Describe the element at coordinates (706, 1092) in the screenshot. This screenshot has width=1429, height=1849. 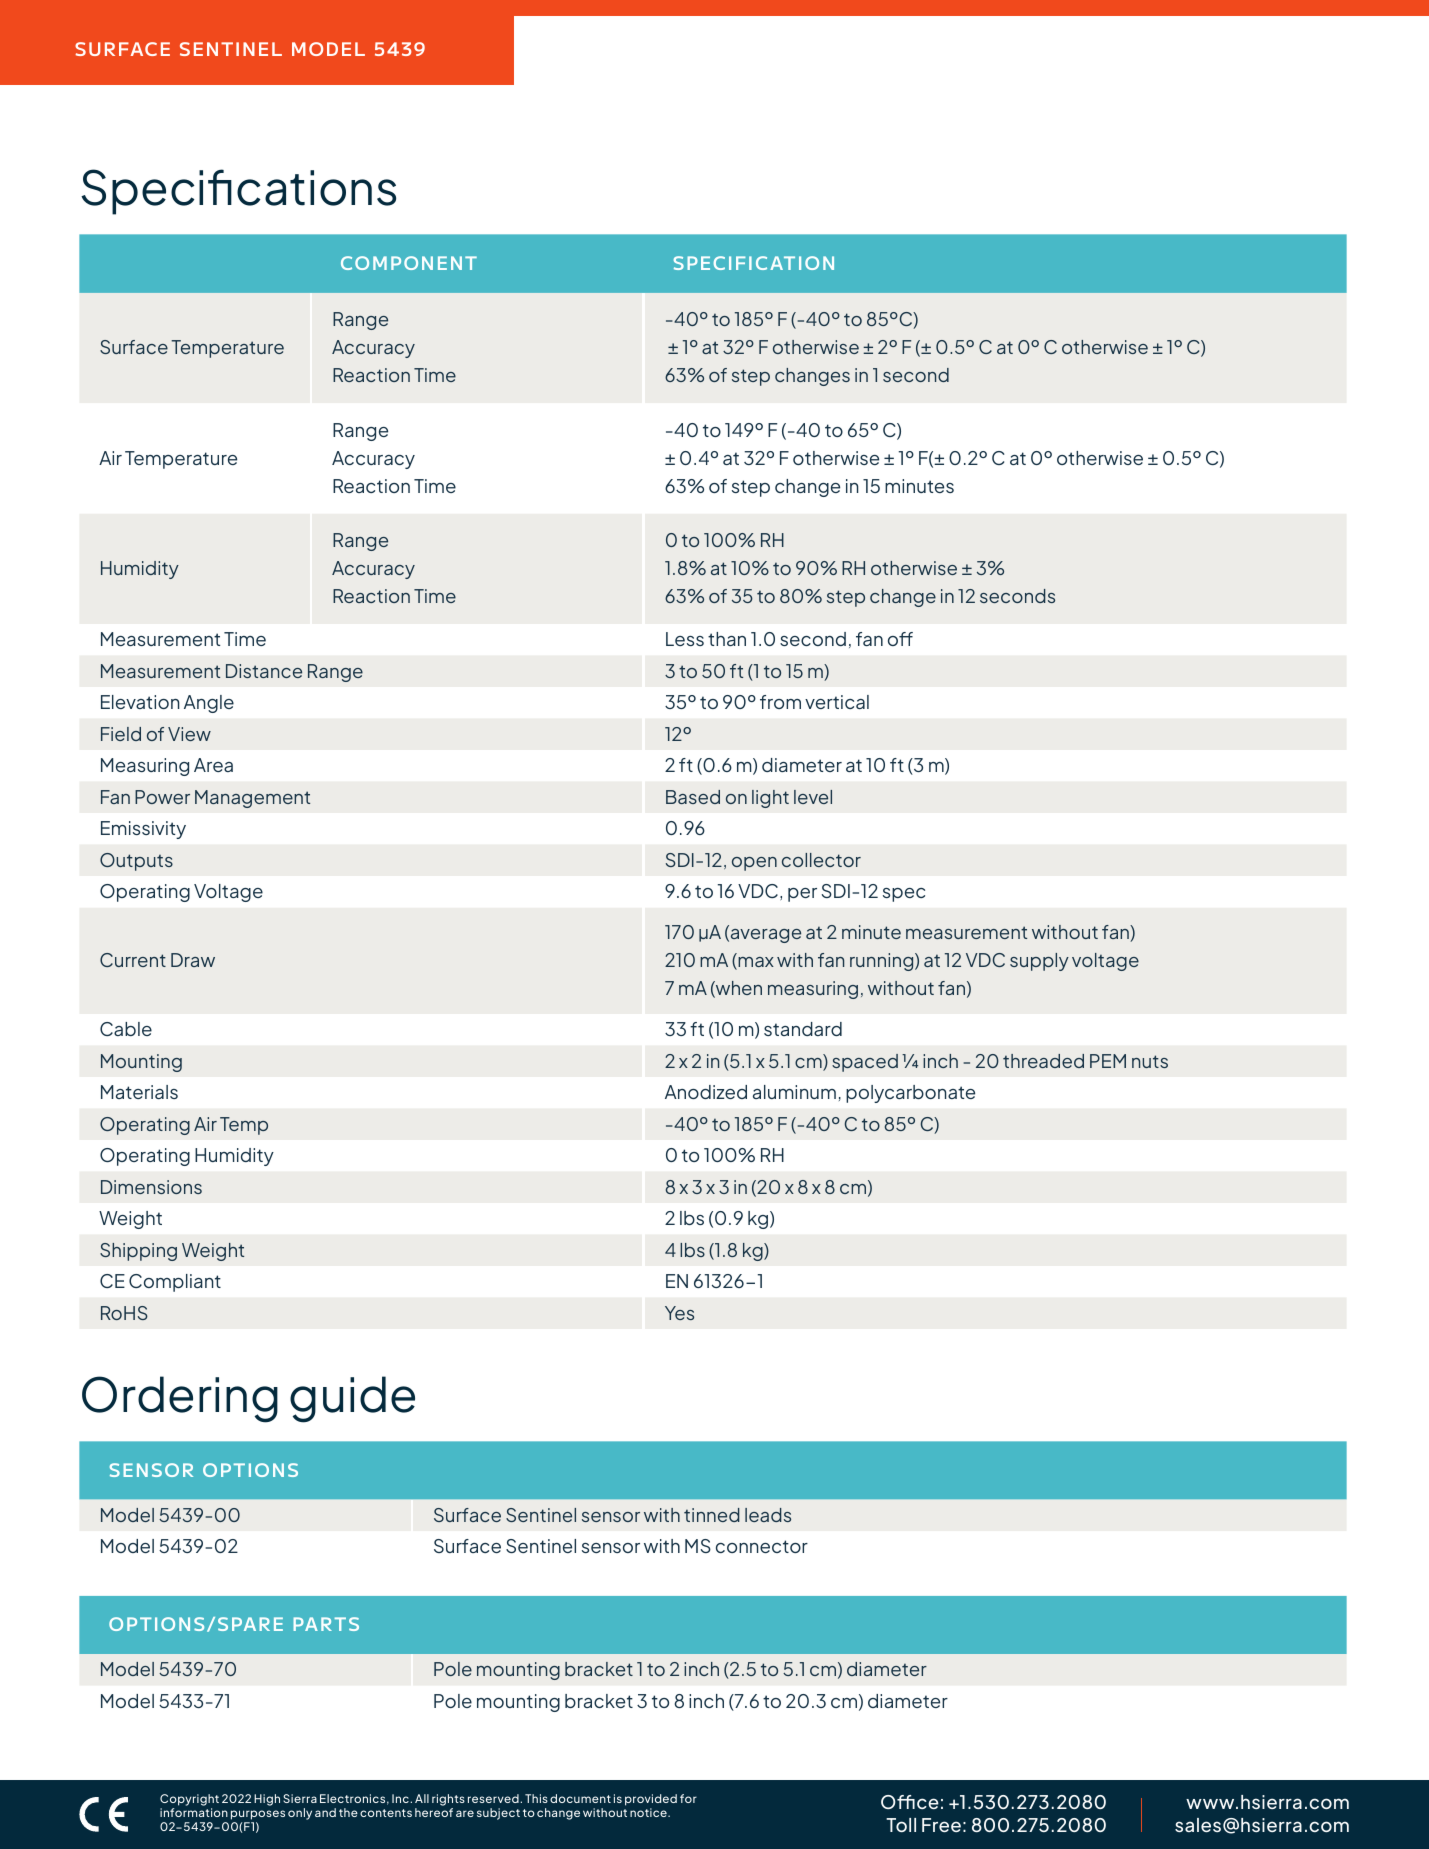
I see `Anodized` at that location.
